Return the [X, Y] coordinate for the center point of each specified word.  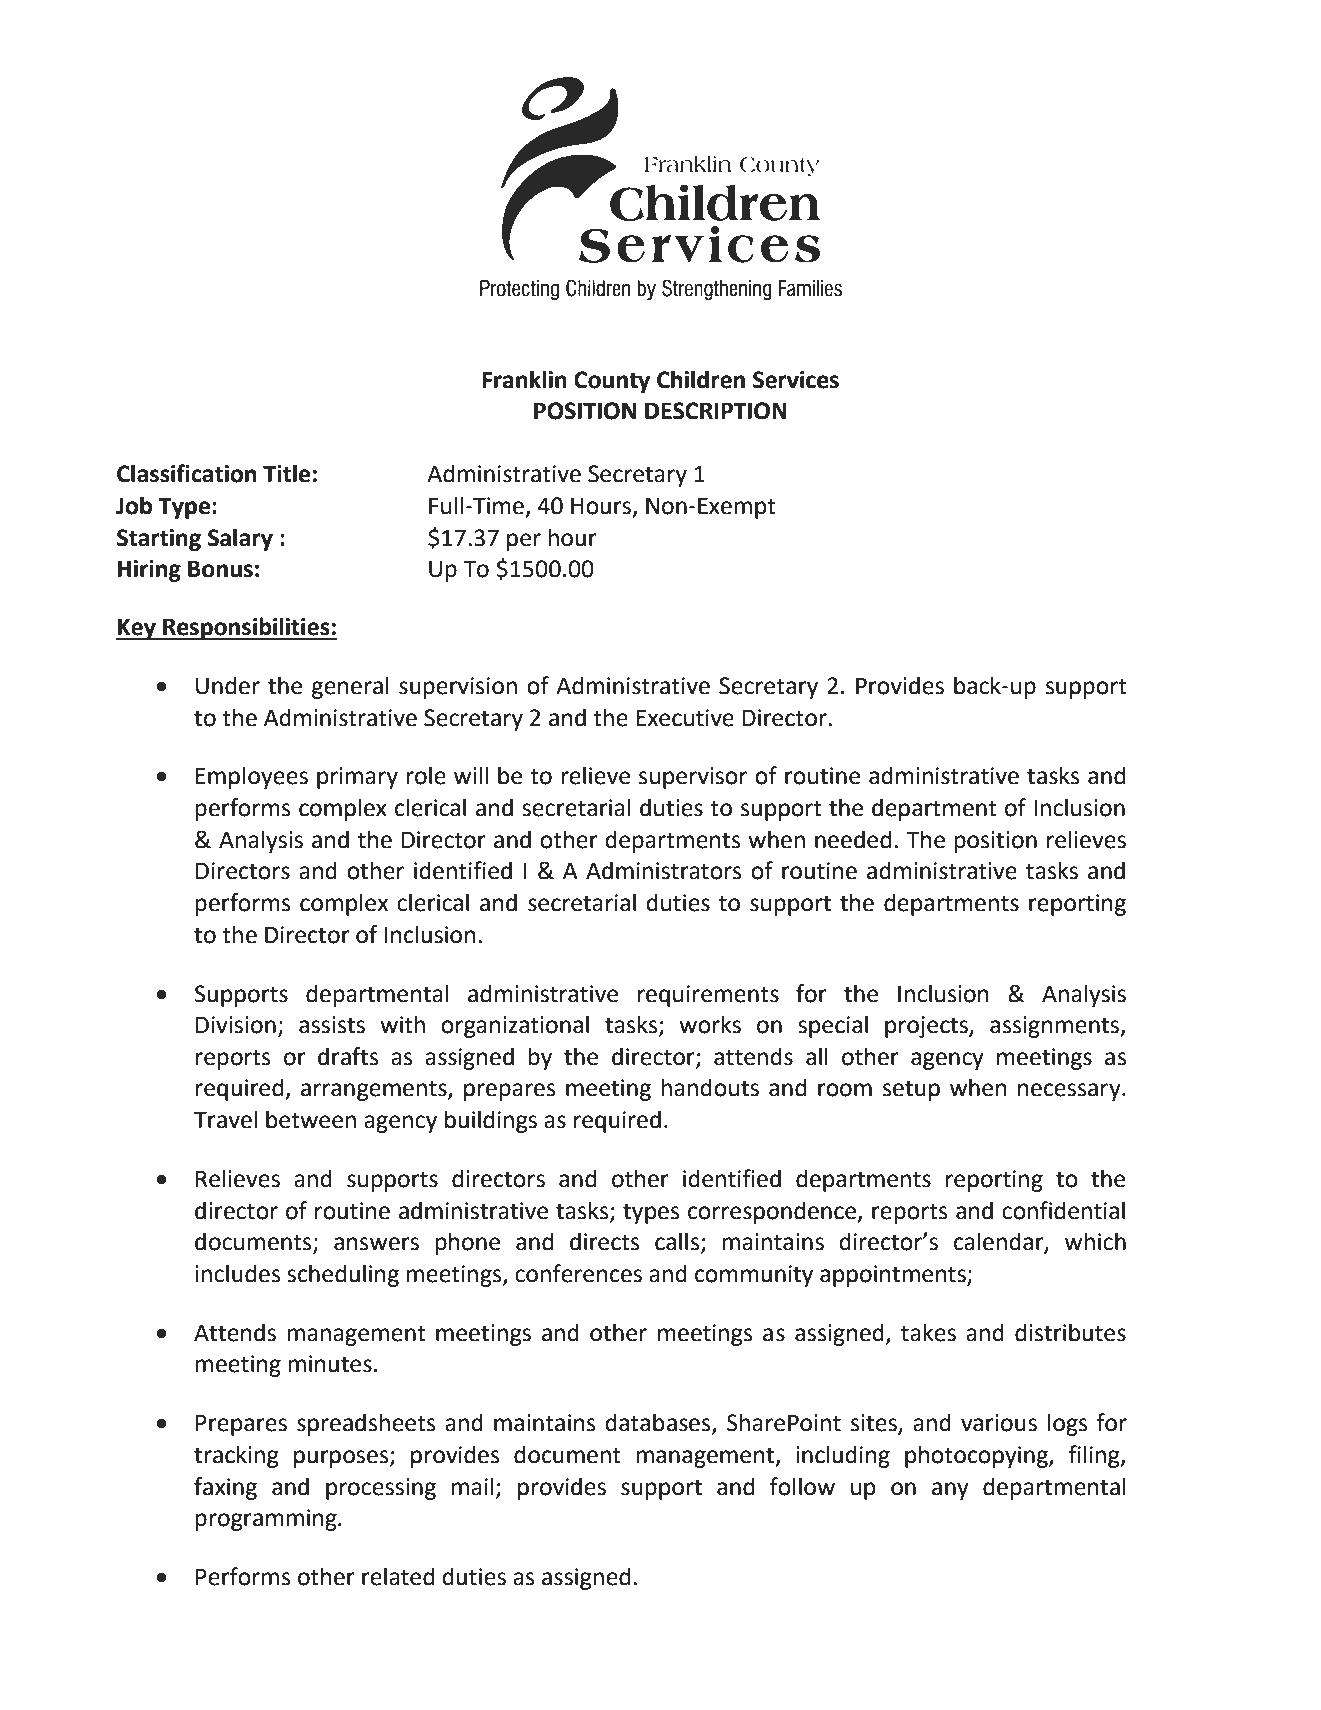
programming [267, 1520]
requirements [708, 996]
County [612, 382]
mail [473, 1486]
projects [927, 1027]
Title [286, 473]
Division [236, 1025]
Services [796, 380]
